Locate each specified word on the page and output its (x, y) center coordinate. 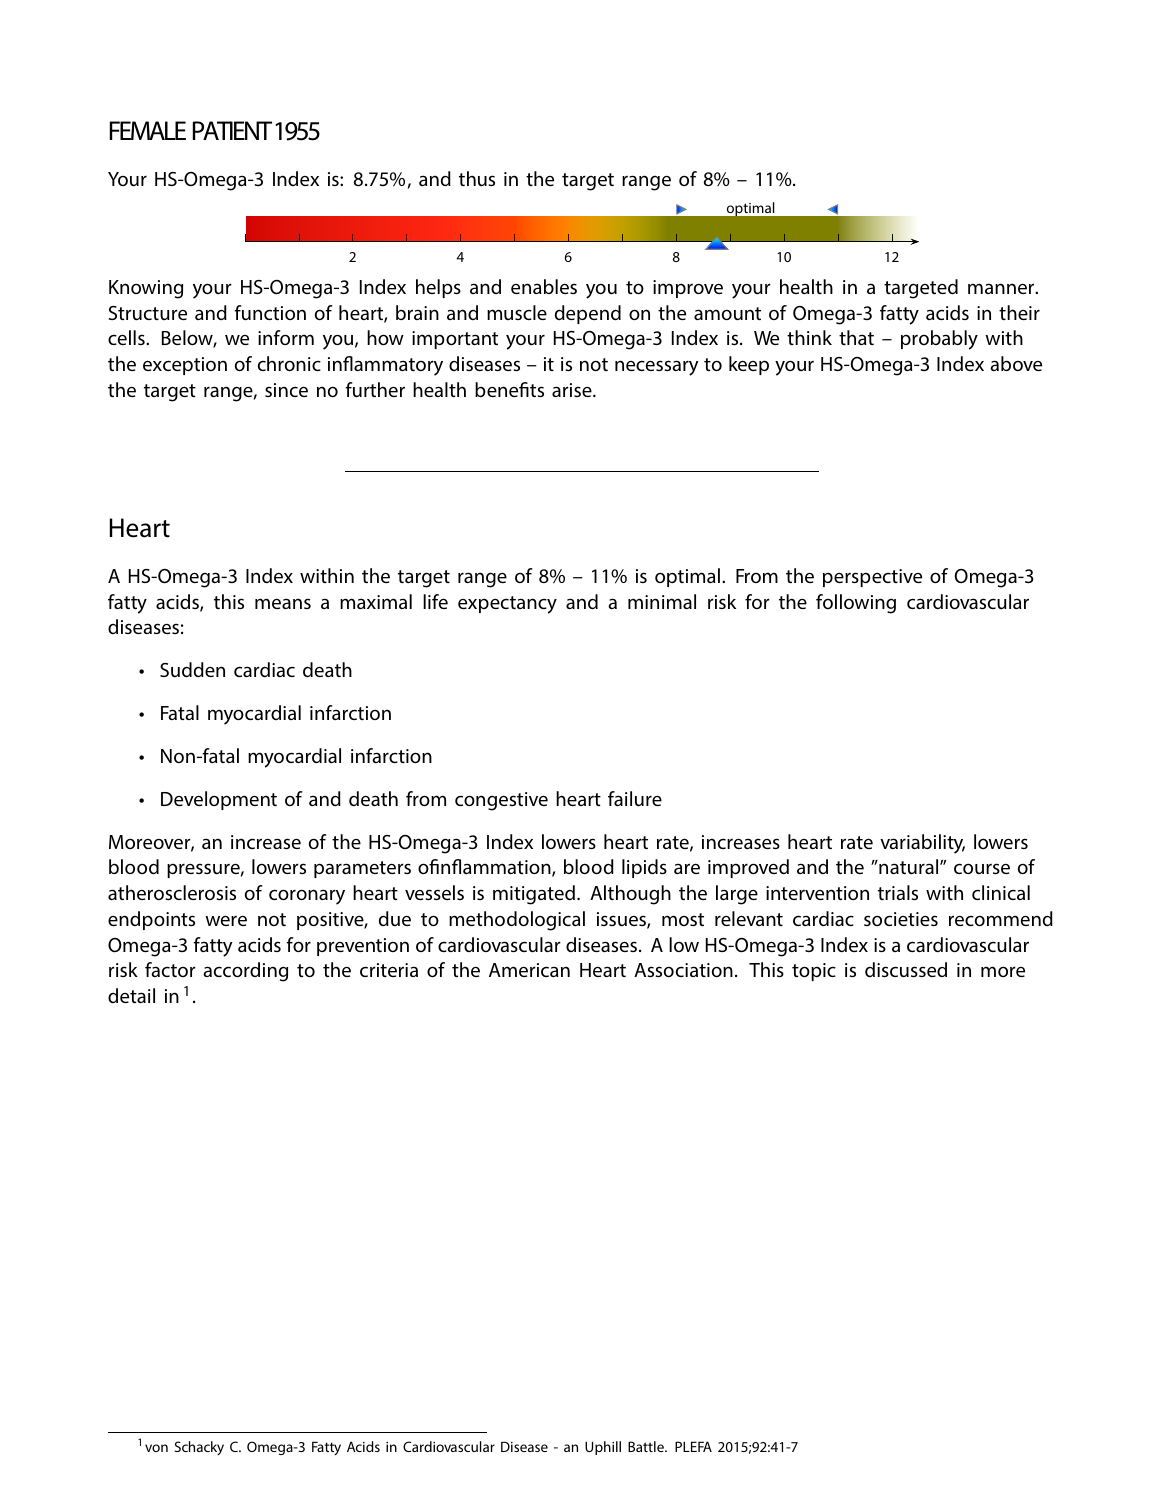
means (283, 603)
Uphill (603, 1448)
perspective (872, 578)
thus (477, 179)
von (156, 1448)
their (1019, 312)
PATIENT (232, 130)
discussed (906, 970)
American (529, 970)
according (245, 972)
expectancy (507, 605)
